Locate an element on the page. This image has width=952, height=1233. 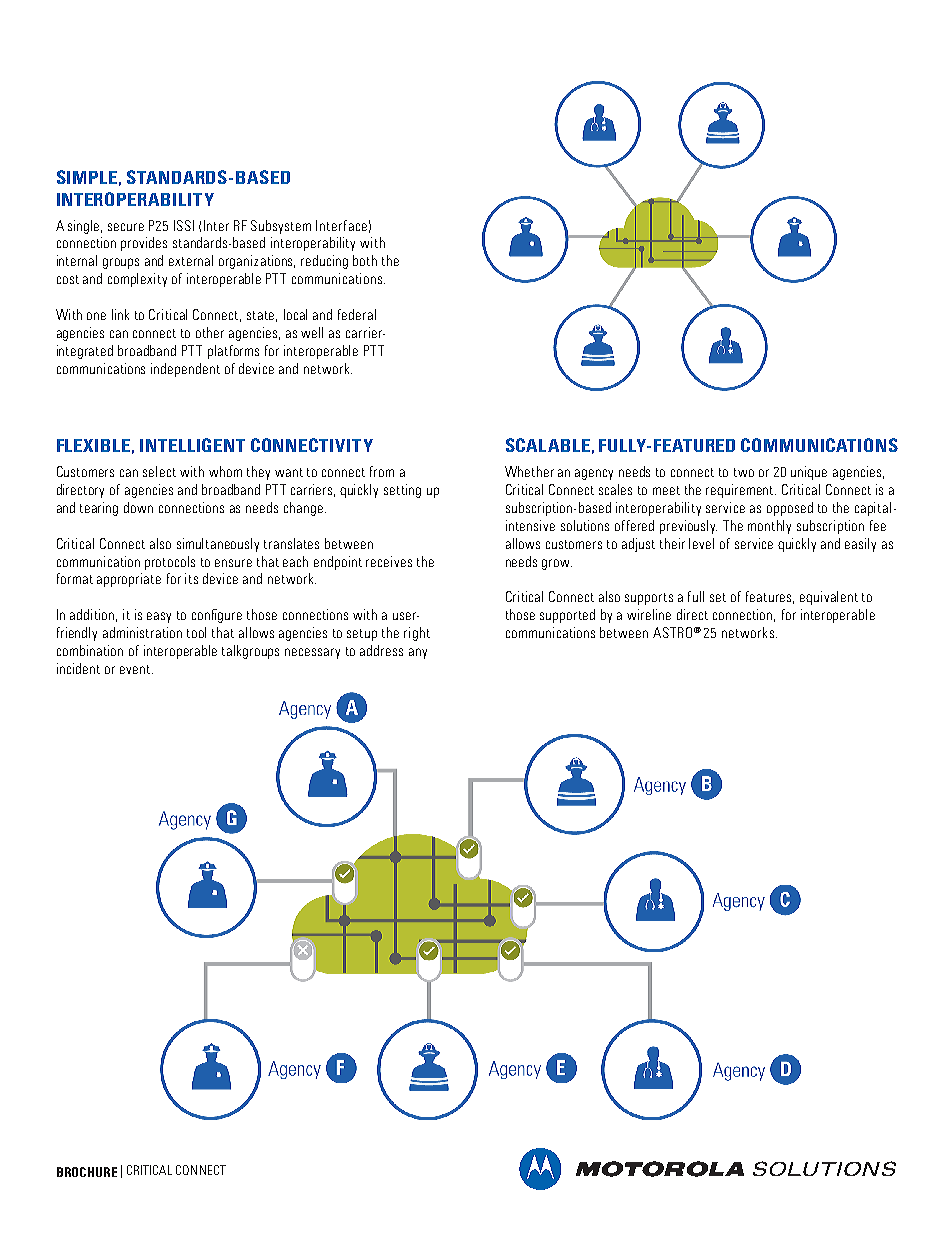
Subsystem is located at coordinates (281, 227).
